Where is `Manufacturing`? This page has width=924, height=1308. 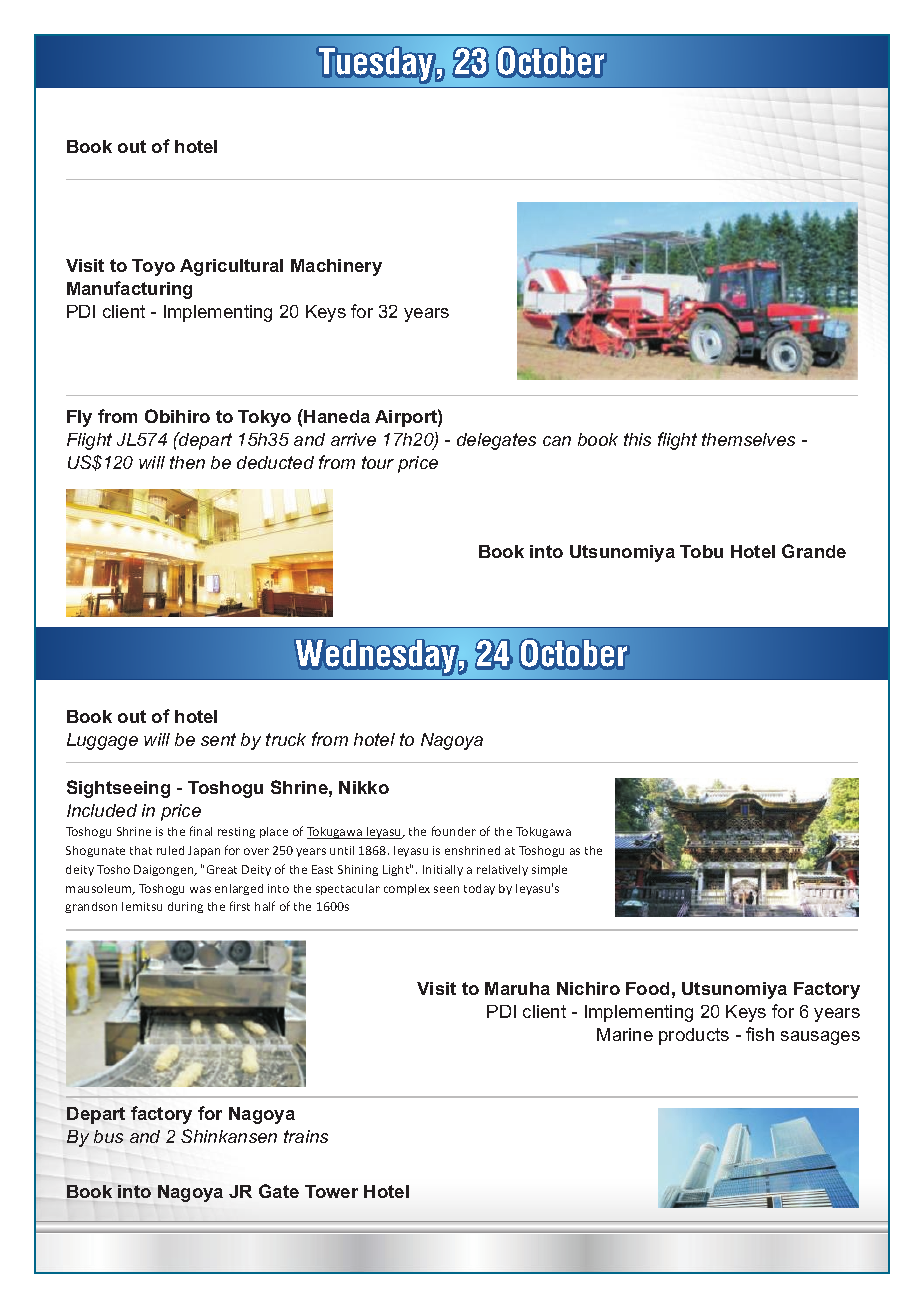
Manufacturing is located at coordinates (129, 290).
